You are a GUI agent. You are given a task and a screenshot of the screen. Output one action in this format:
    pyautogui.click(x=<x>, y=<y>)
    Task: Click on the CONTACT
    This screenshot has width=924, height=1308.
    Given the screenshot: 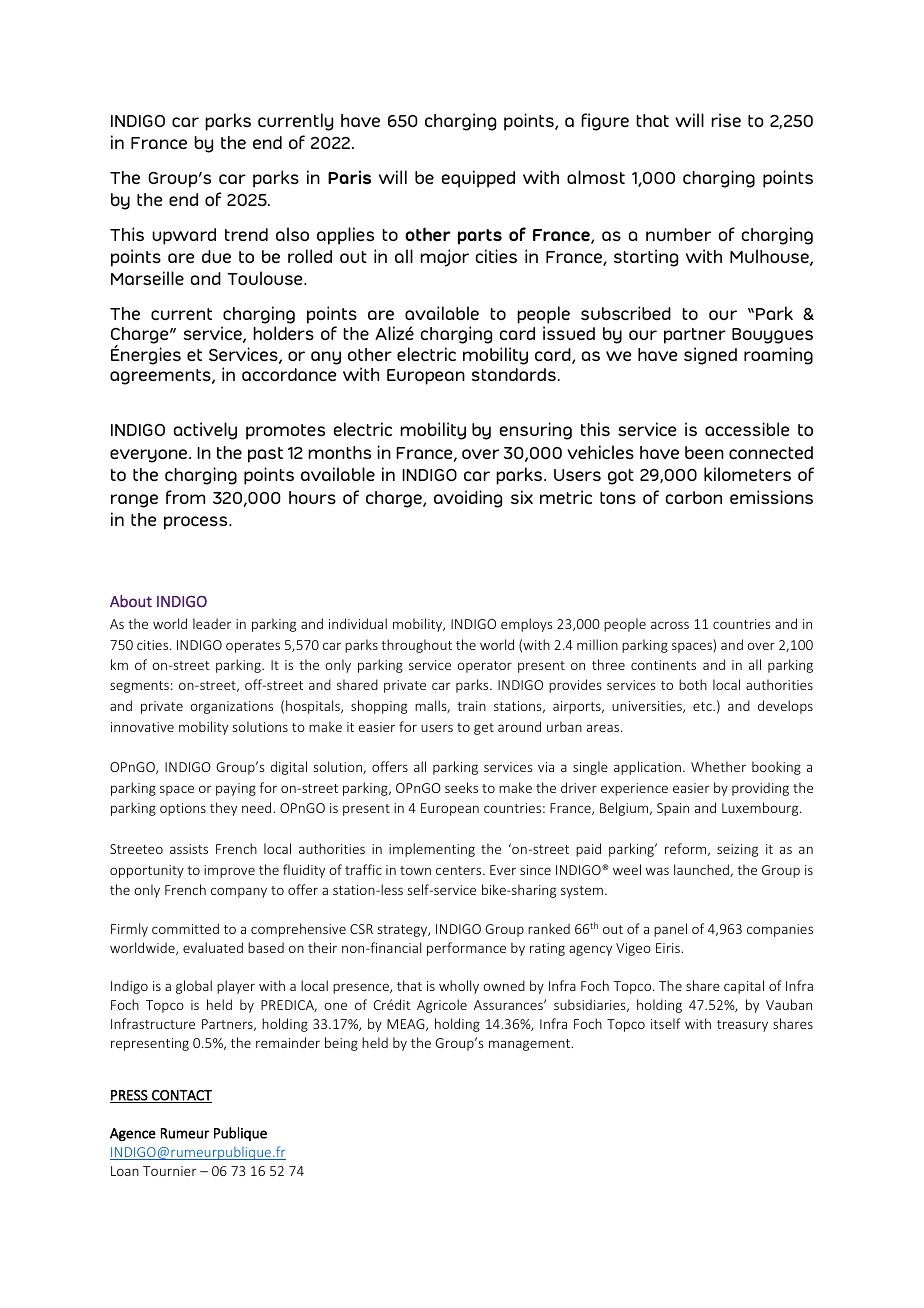 What is the action you would take?
    pyautogui.click(x=181, y=1096)
